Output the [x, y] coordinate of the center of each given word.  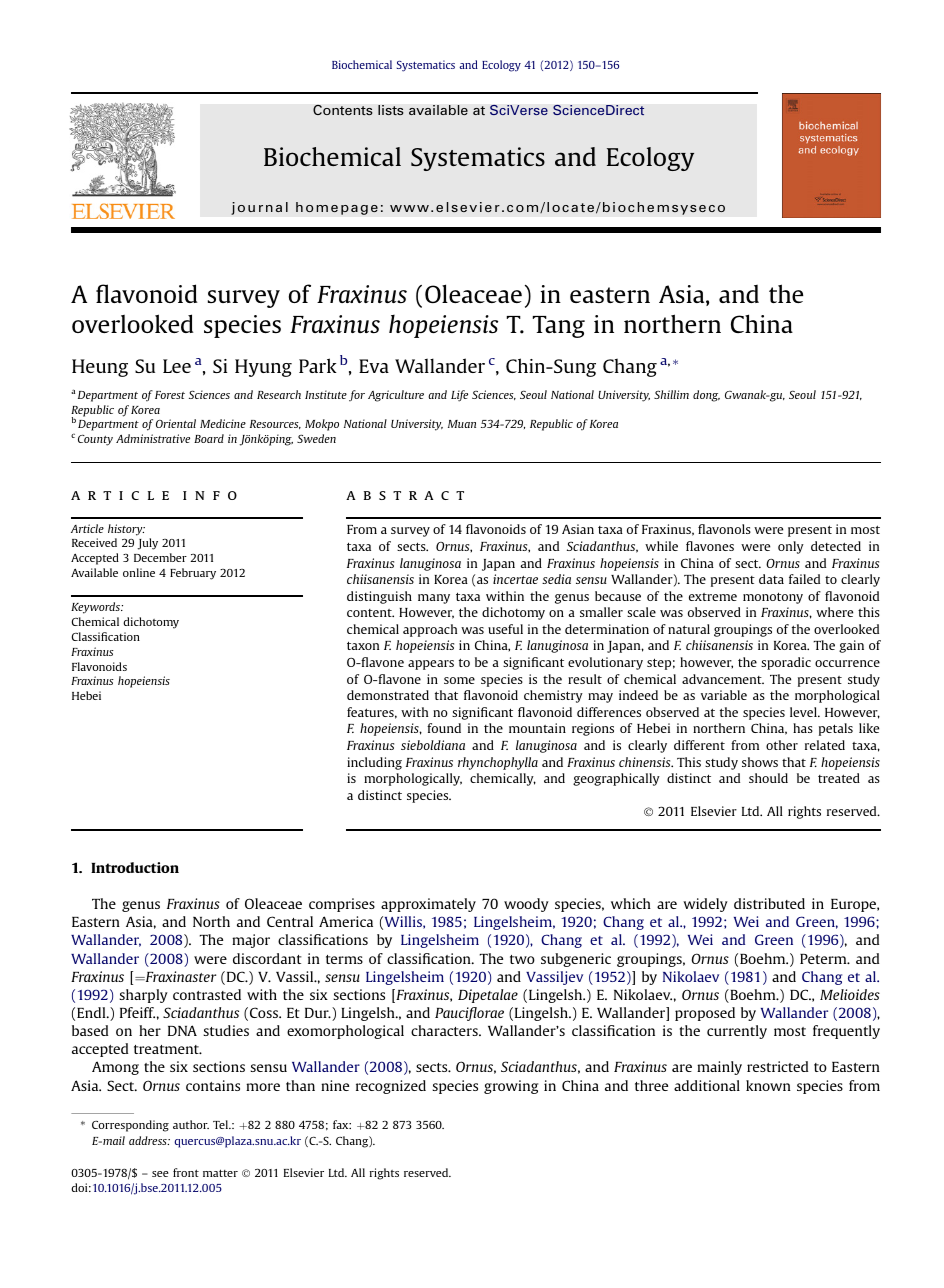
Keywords [96, 608]
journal [259, 208]
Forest [170, 395]
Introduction [135, 867]
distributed [769, 903]
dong [706, 396]
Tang [559, 327]
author [191, 1124]
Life [459, 396]
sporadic [786, 663]
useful [505, 629]
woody [526, 905]
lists [391, 110]
